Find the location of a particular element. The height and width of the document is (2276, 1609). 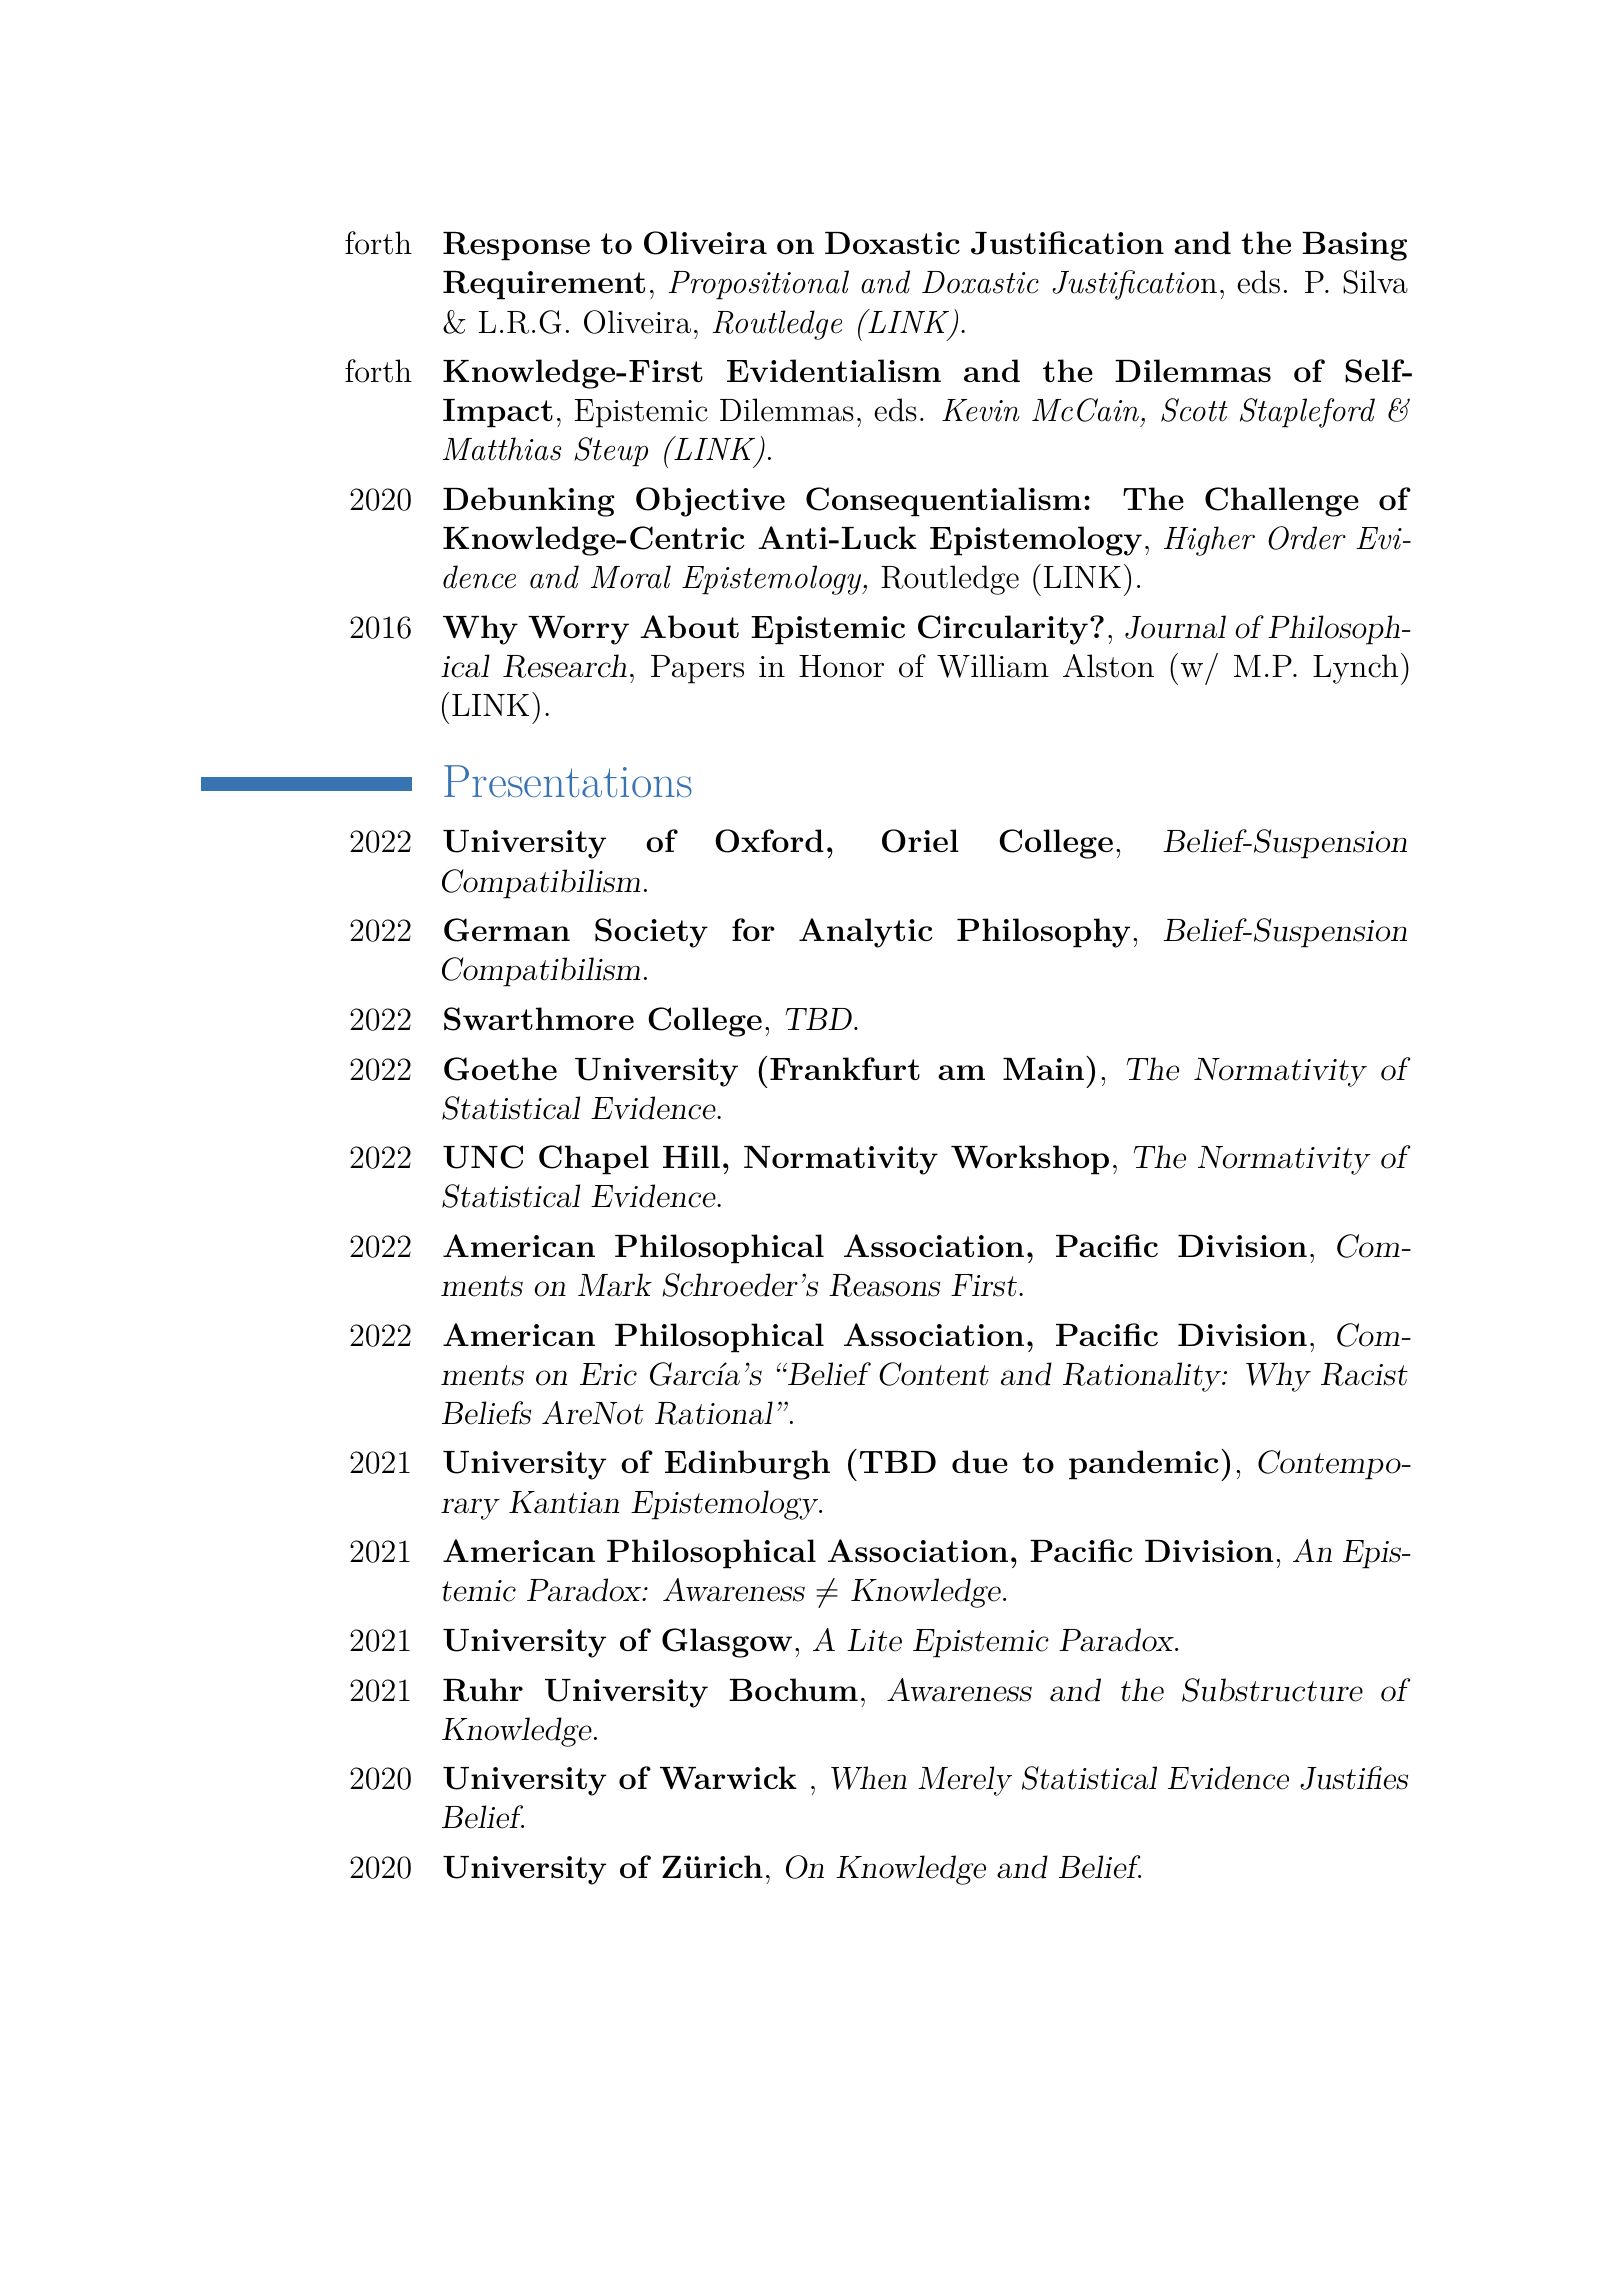

William is located at coordinates (993, 666).
